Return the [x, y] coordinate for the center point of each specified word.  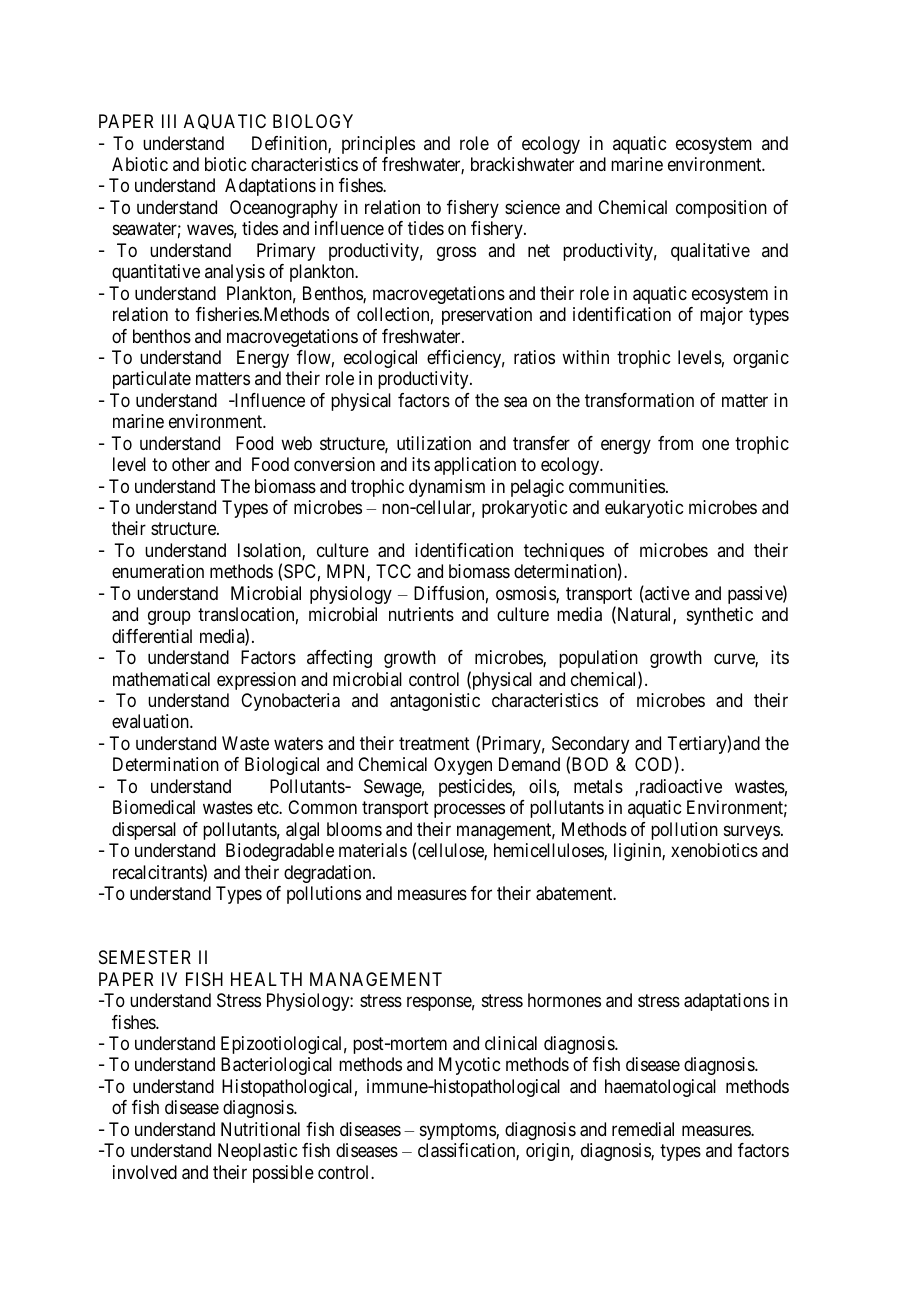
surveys [752, 832]
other [191, 464]
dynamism [447, 488]
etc [268, 807]
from [675, 443]
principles [378, 145]
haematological [660, 1088]
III [169, 121]
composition [721, 209]
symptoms [458, 1131]
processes [469, 811]
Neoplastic [257, 1152]
